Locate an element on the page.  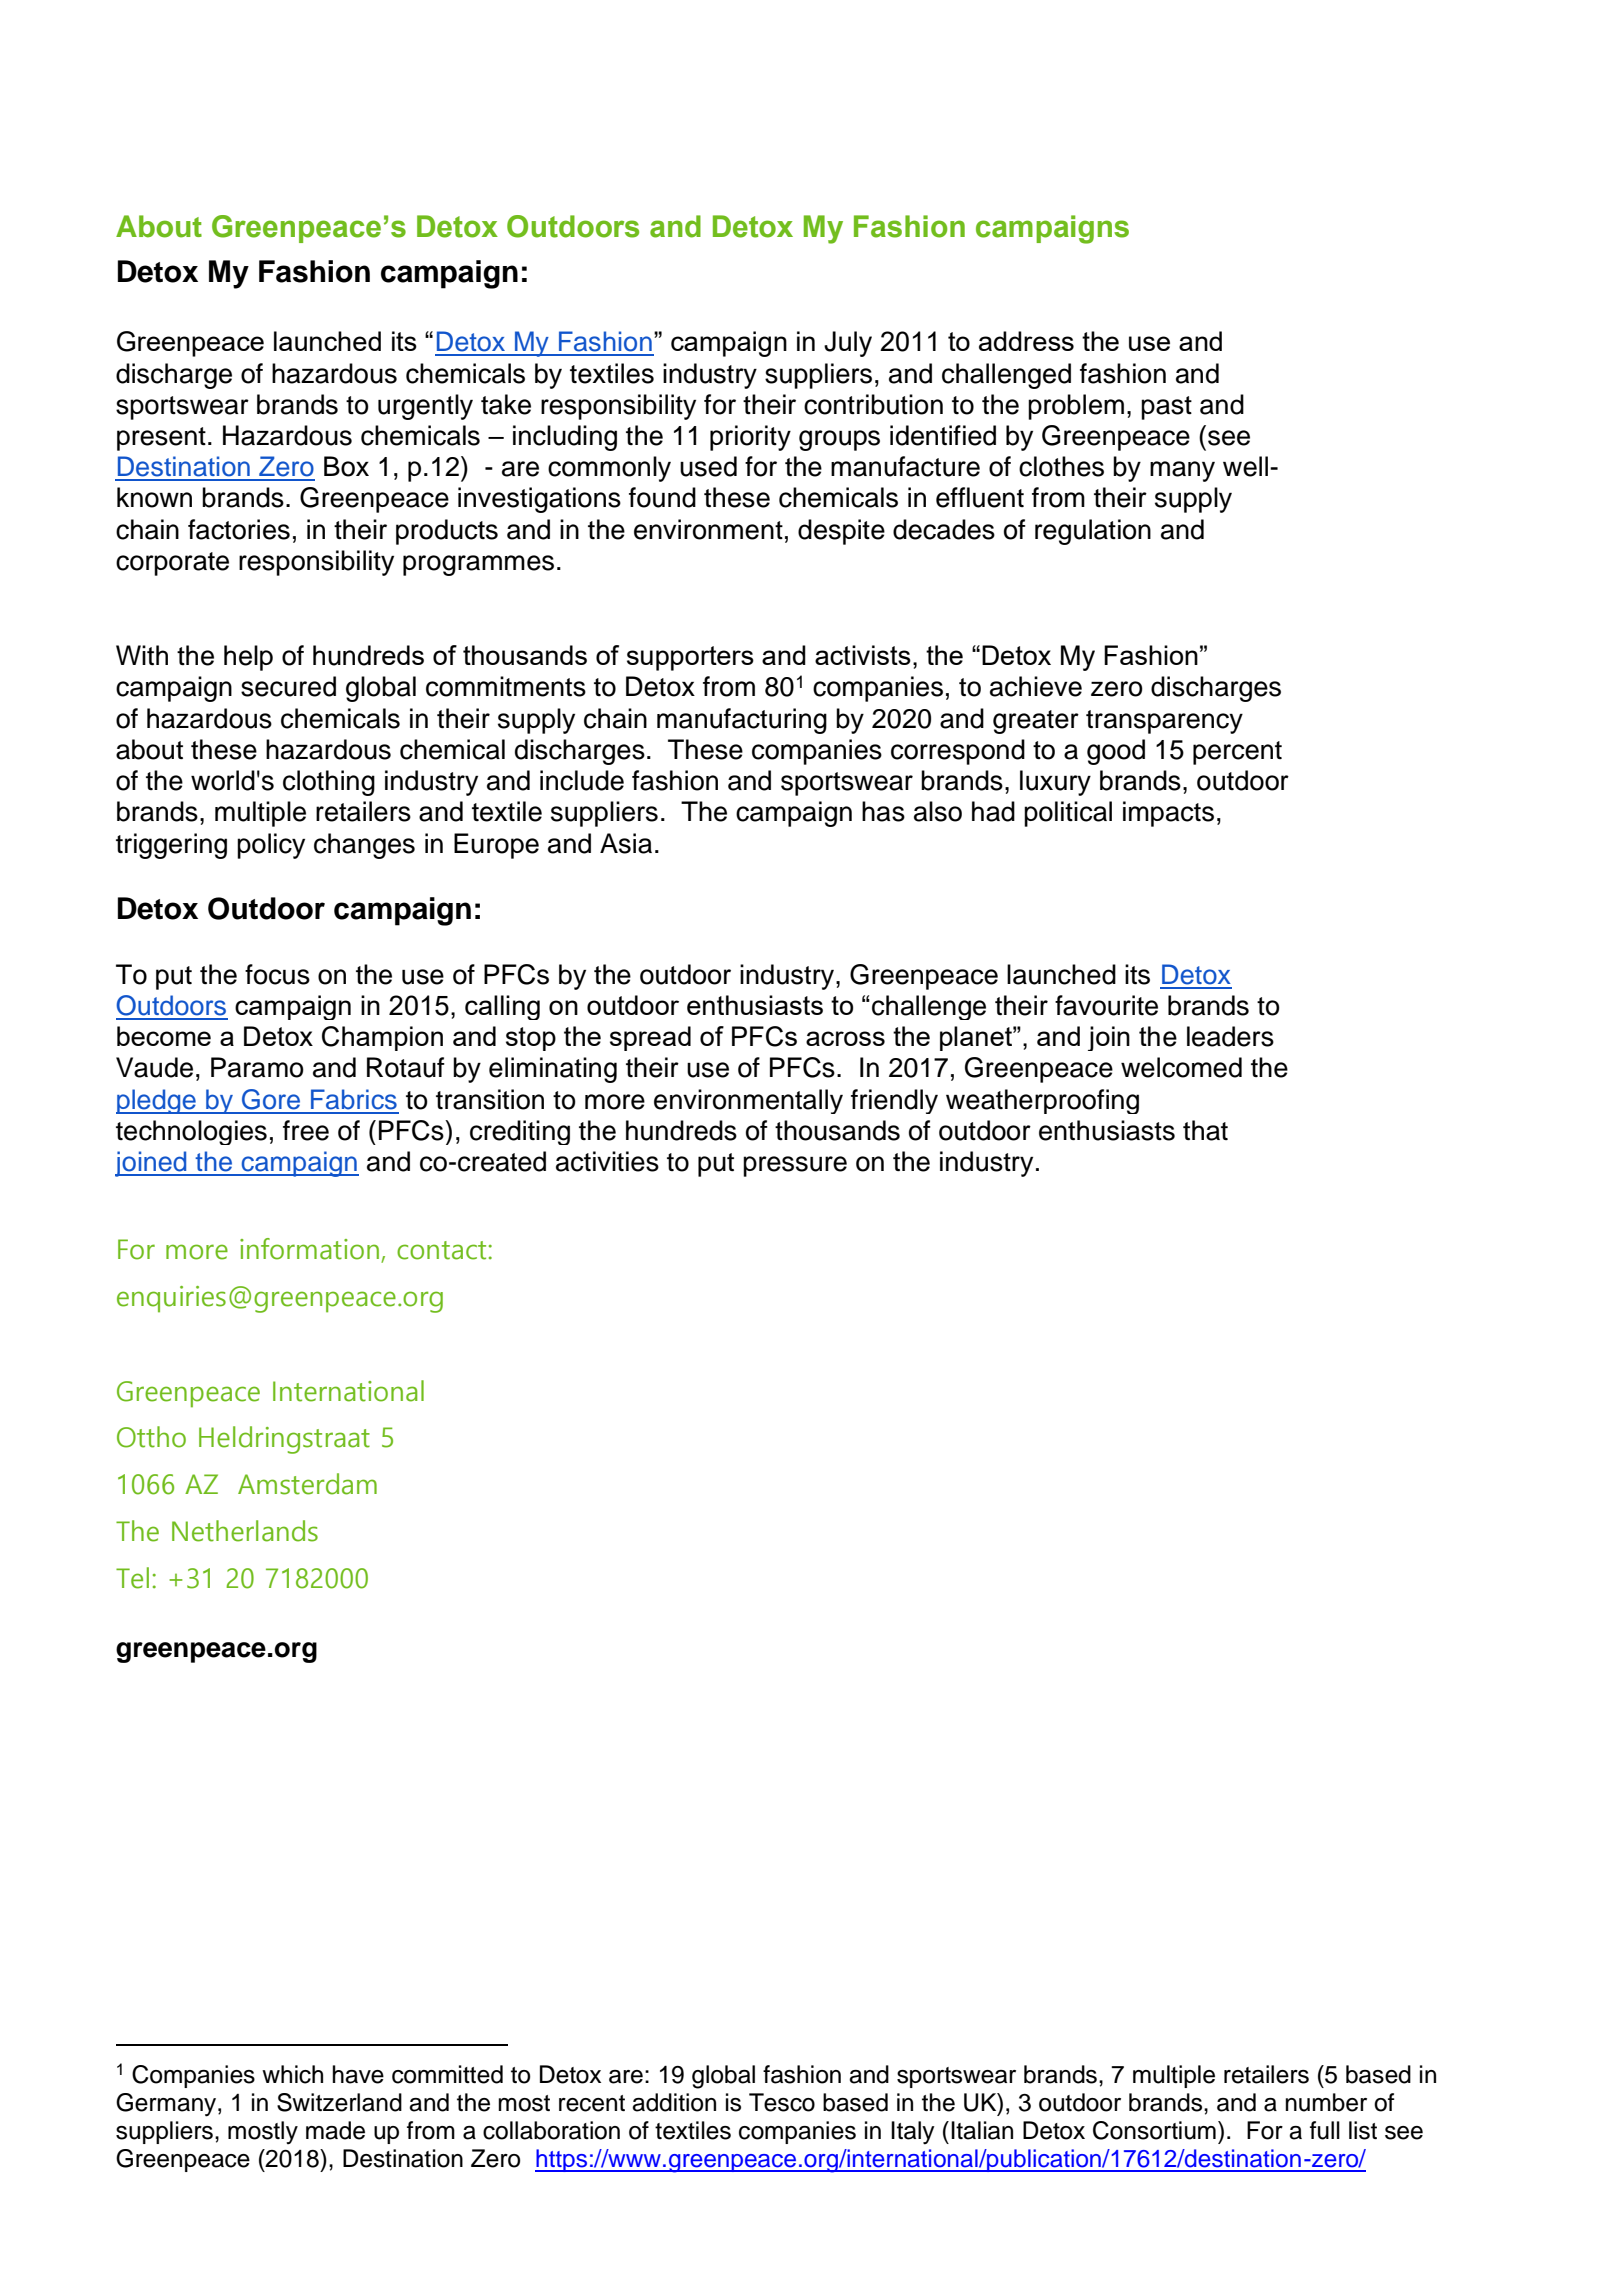
pressure is located at coordinates (795, 1166).
